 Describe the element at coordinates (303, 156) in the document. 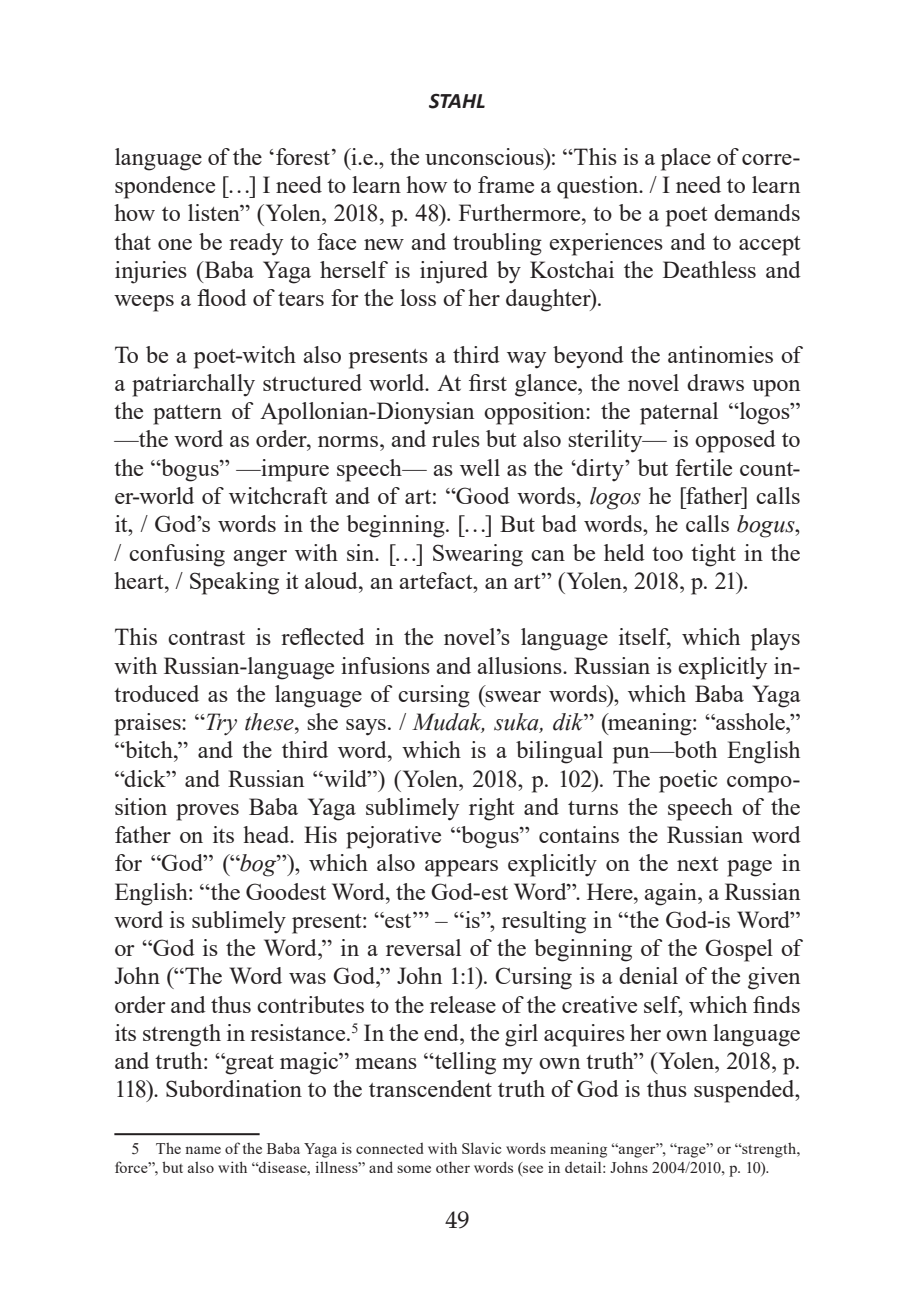

I see `forest` at that location.
